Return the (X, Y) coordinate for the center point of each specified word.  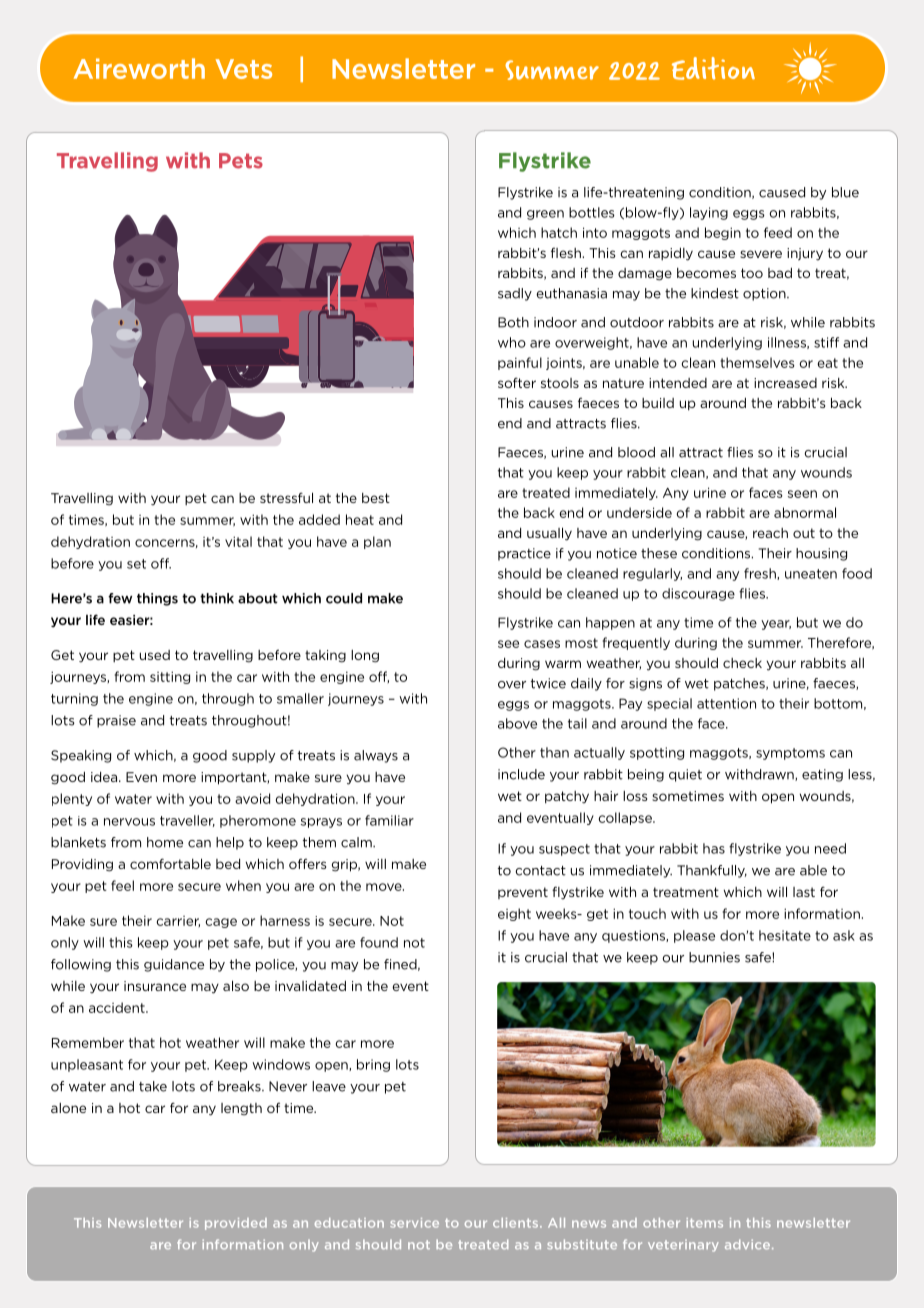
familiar (389, 820)
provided (236, 1224)
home (165, 842)
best (376, 498)
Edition (713, 68)
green (545, 215)
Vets (244, 69)
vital (238, 541)
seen (802, 494)
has (714, 848)
